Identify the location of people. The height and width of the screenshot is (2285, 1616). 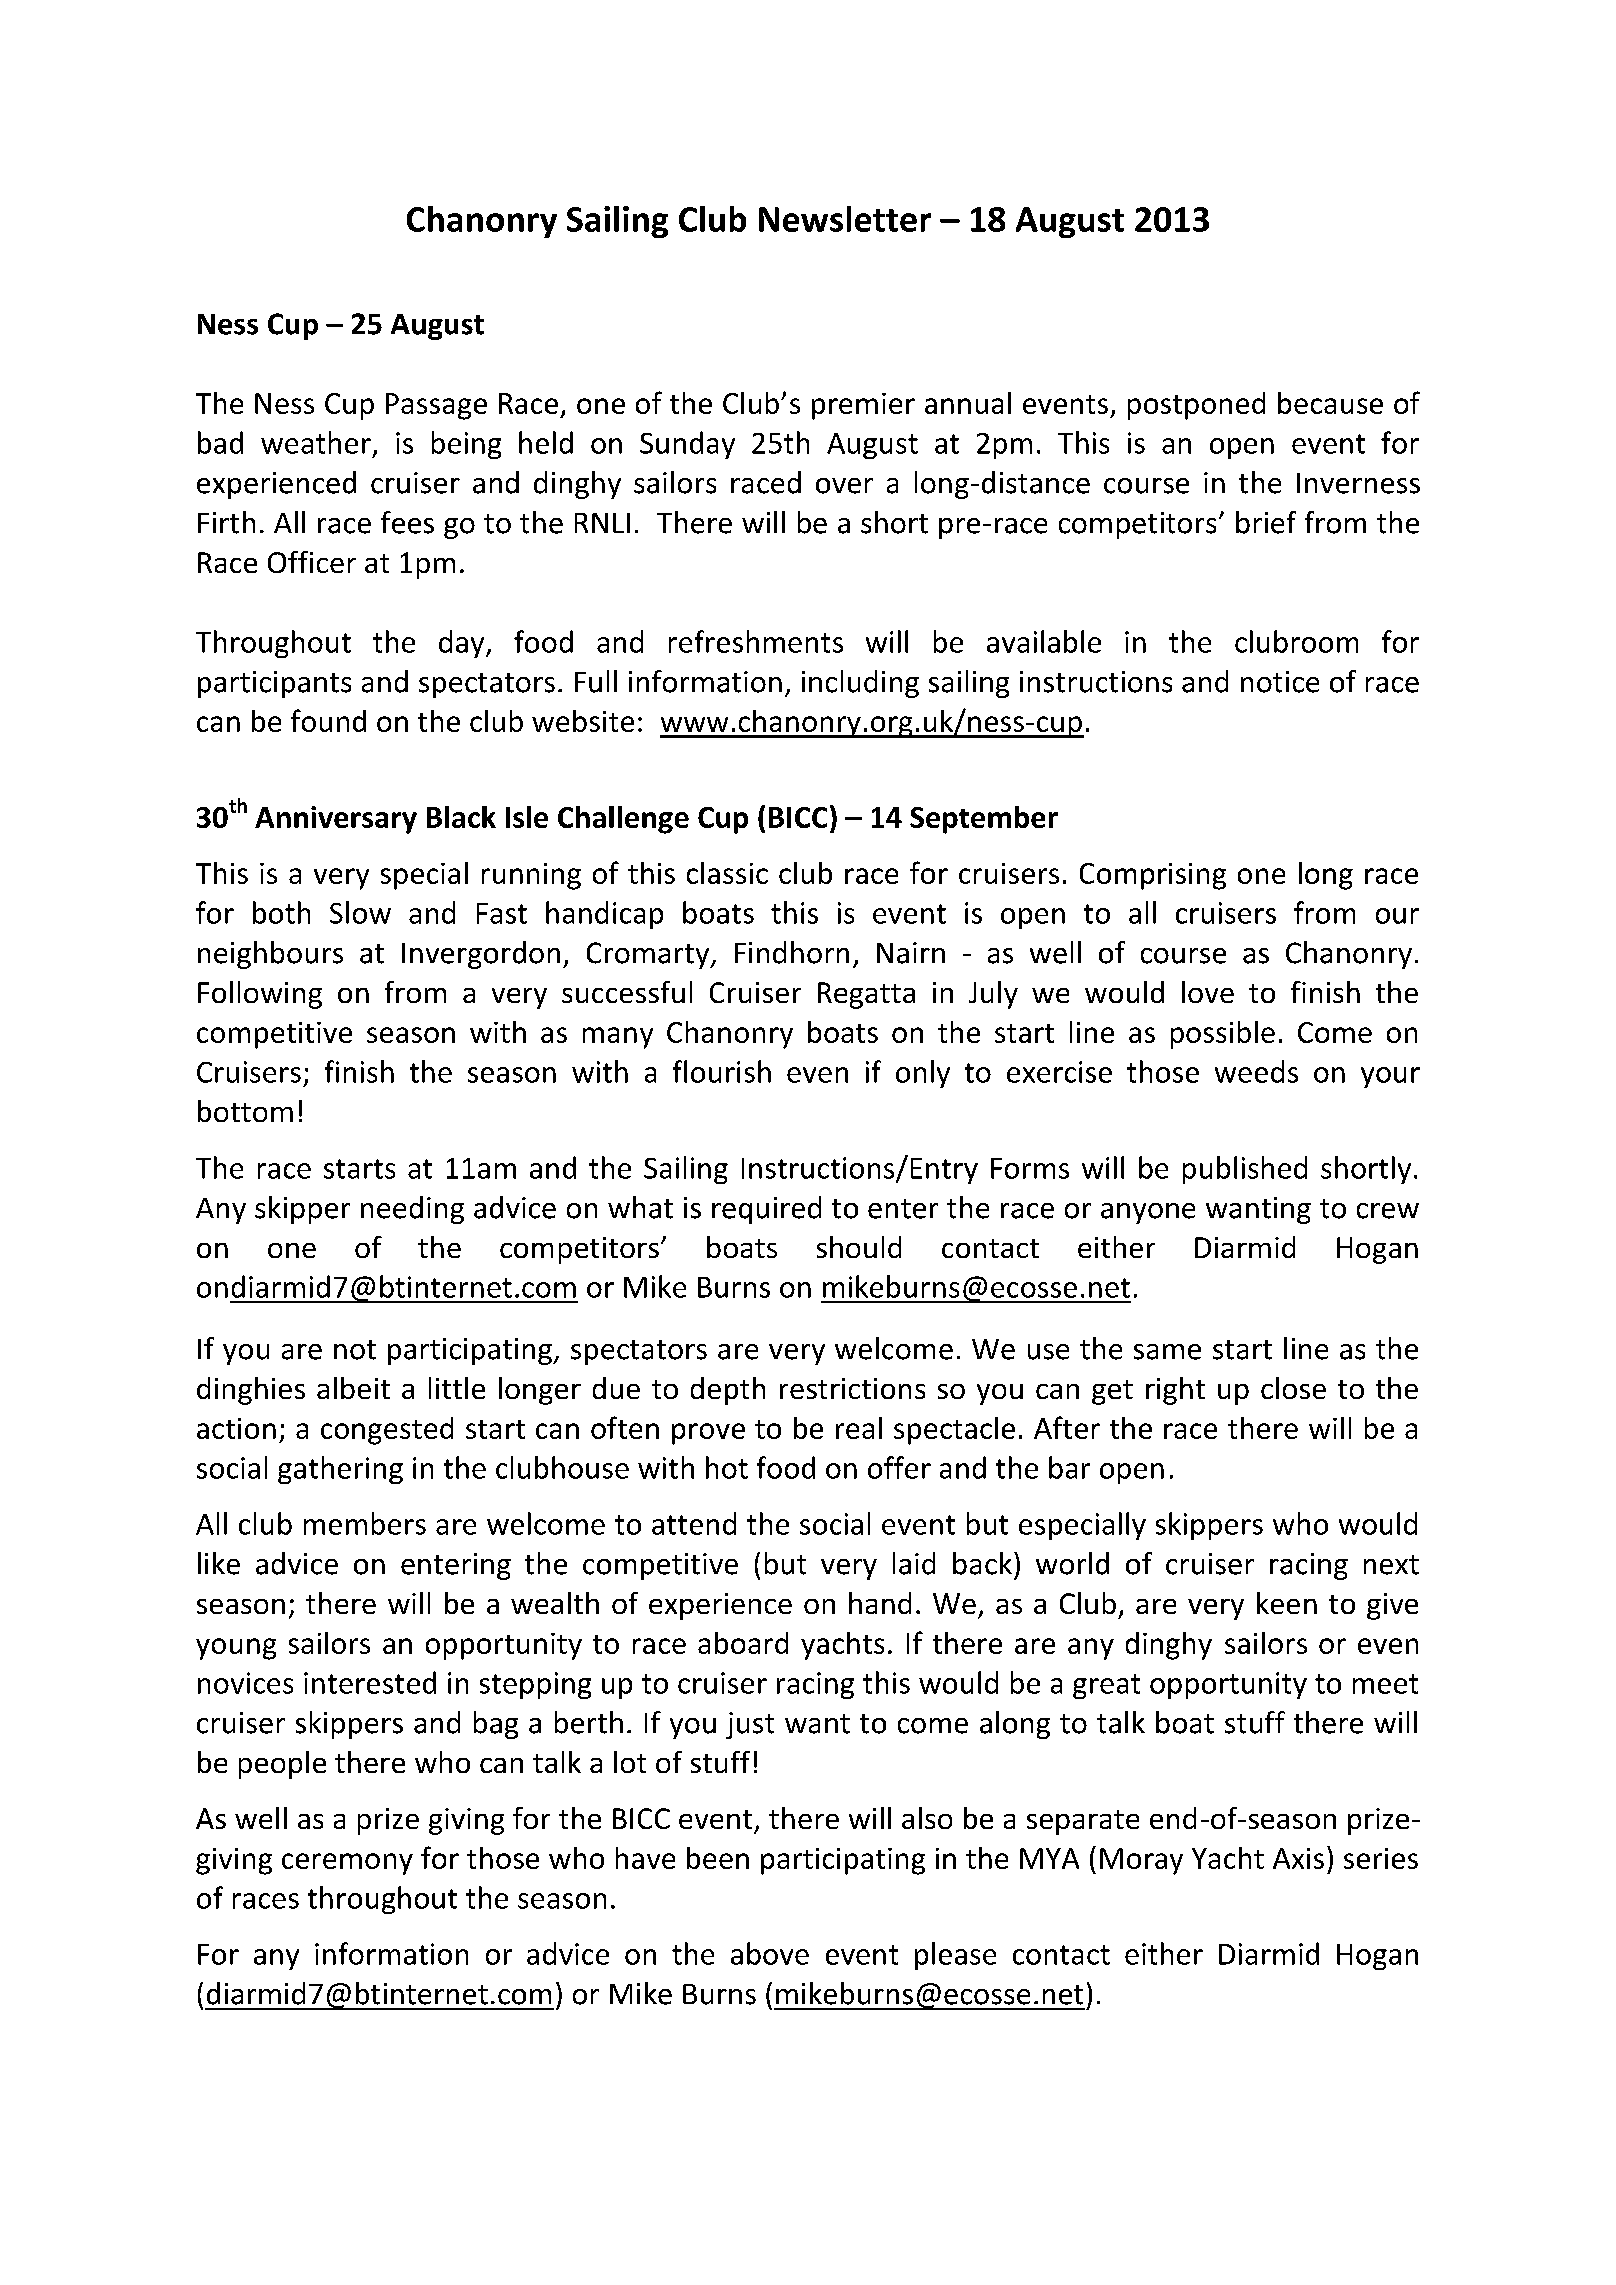
(282, 1765).
